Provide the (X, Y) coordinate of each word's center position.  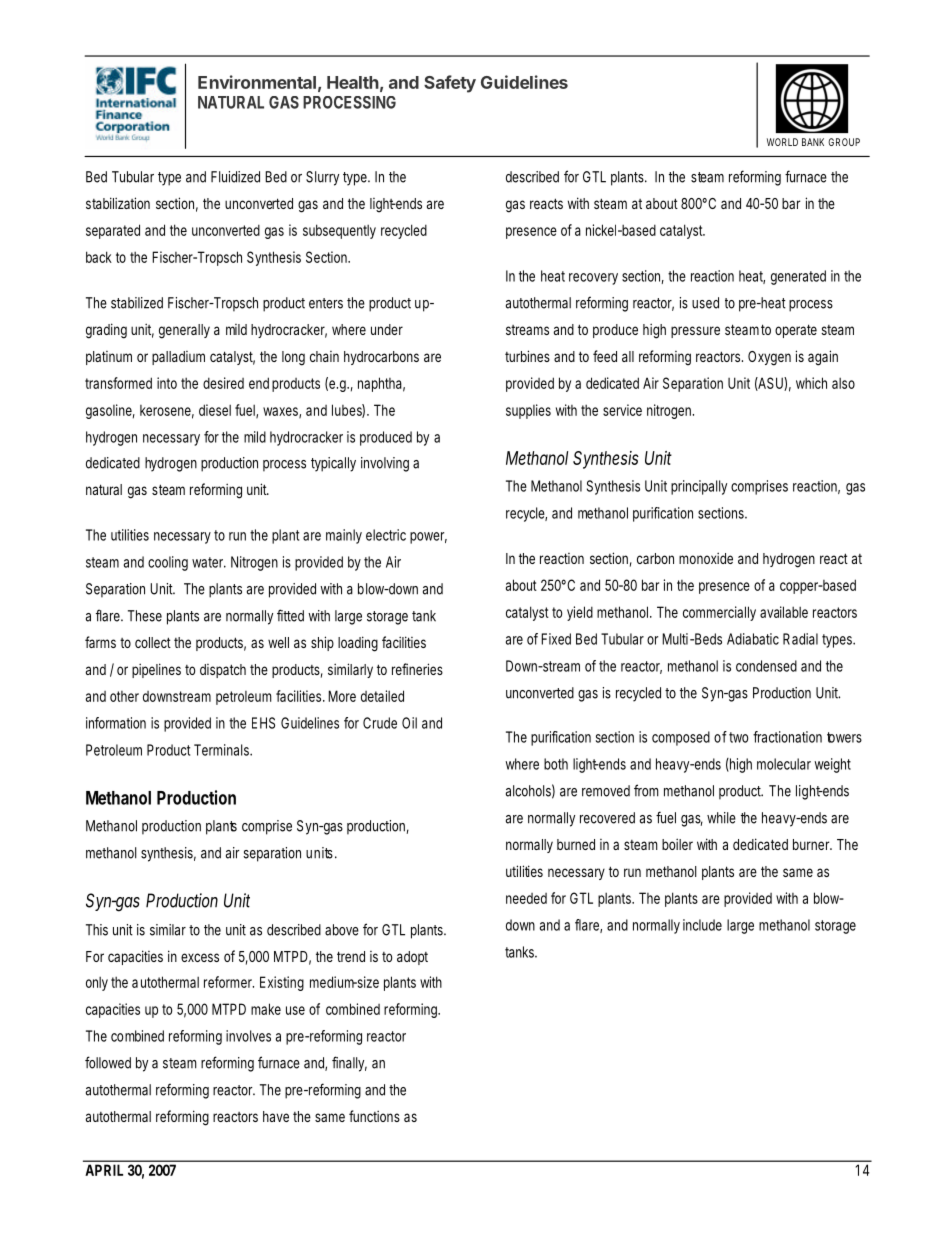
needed (526, 898)
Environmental (257, 82)
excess (200, 957)
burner (812, 844)
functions (374, 1116)
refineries (417, 669)
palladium (178, 358)
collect (153, 642)
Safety (450, 84)
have (276, 1116)
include (702, 925)
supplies (528, 411)
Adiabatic (753, 639)
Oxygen (769, 358)
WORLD (782, 142)
